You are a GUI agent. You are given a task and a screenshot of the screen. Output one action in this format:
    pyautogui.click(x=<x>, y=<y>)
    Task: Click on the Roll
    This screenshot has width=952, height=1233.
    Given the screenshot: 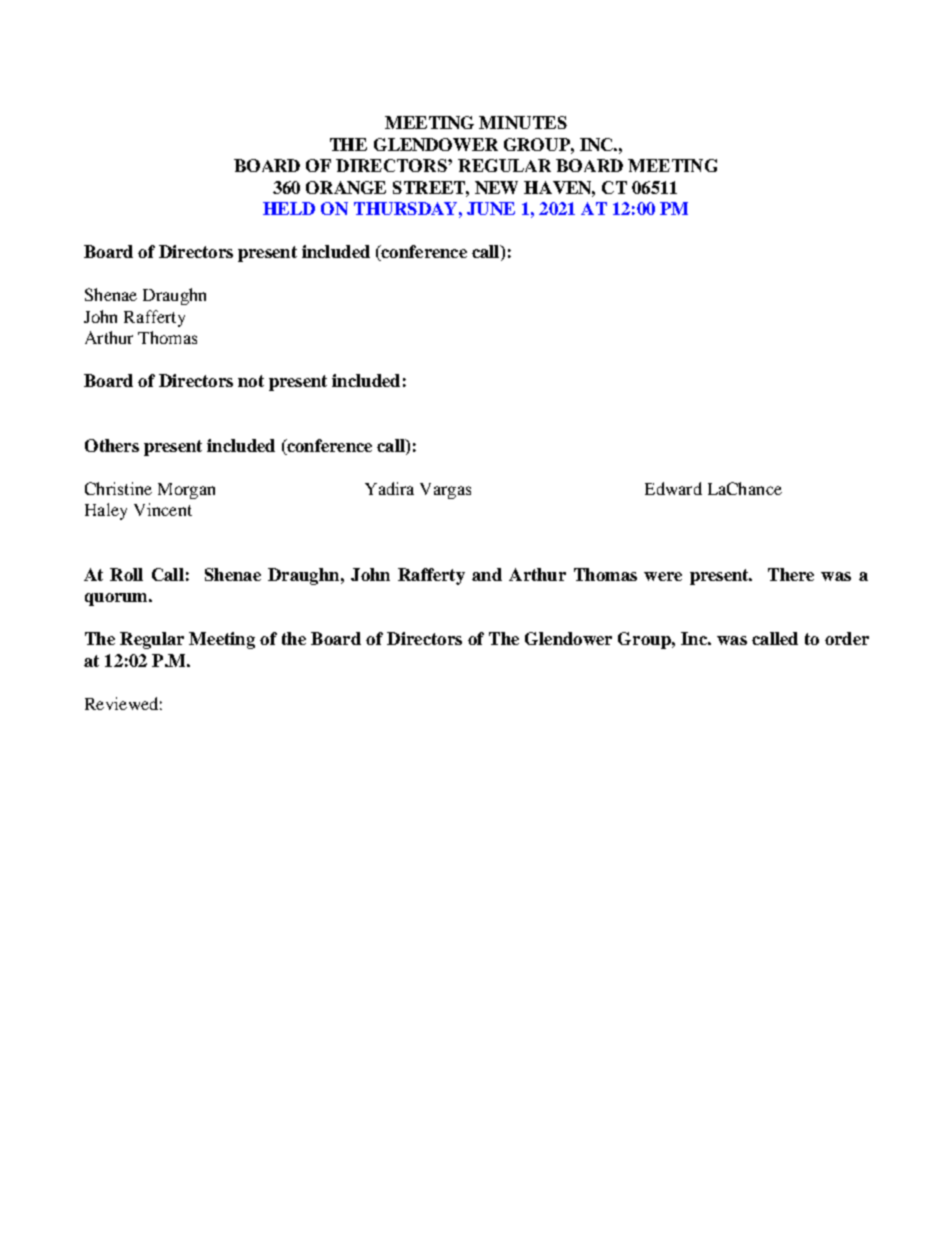 What is the action you would take?
    pyautogui.click(x=126, y=574)
